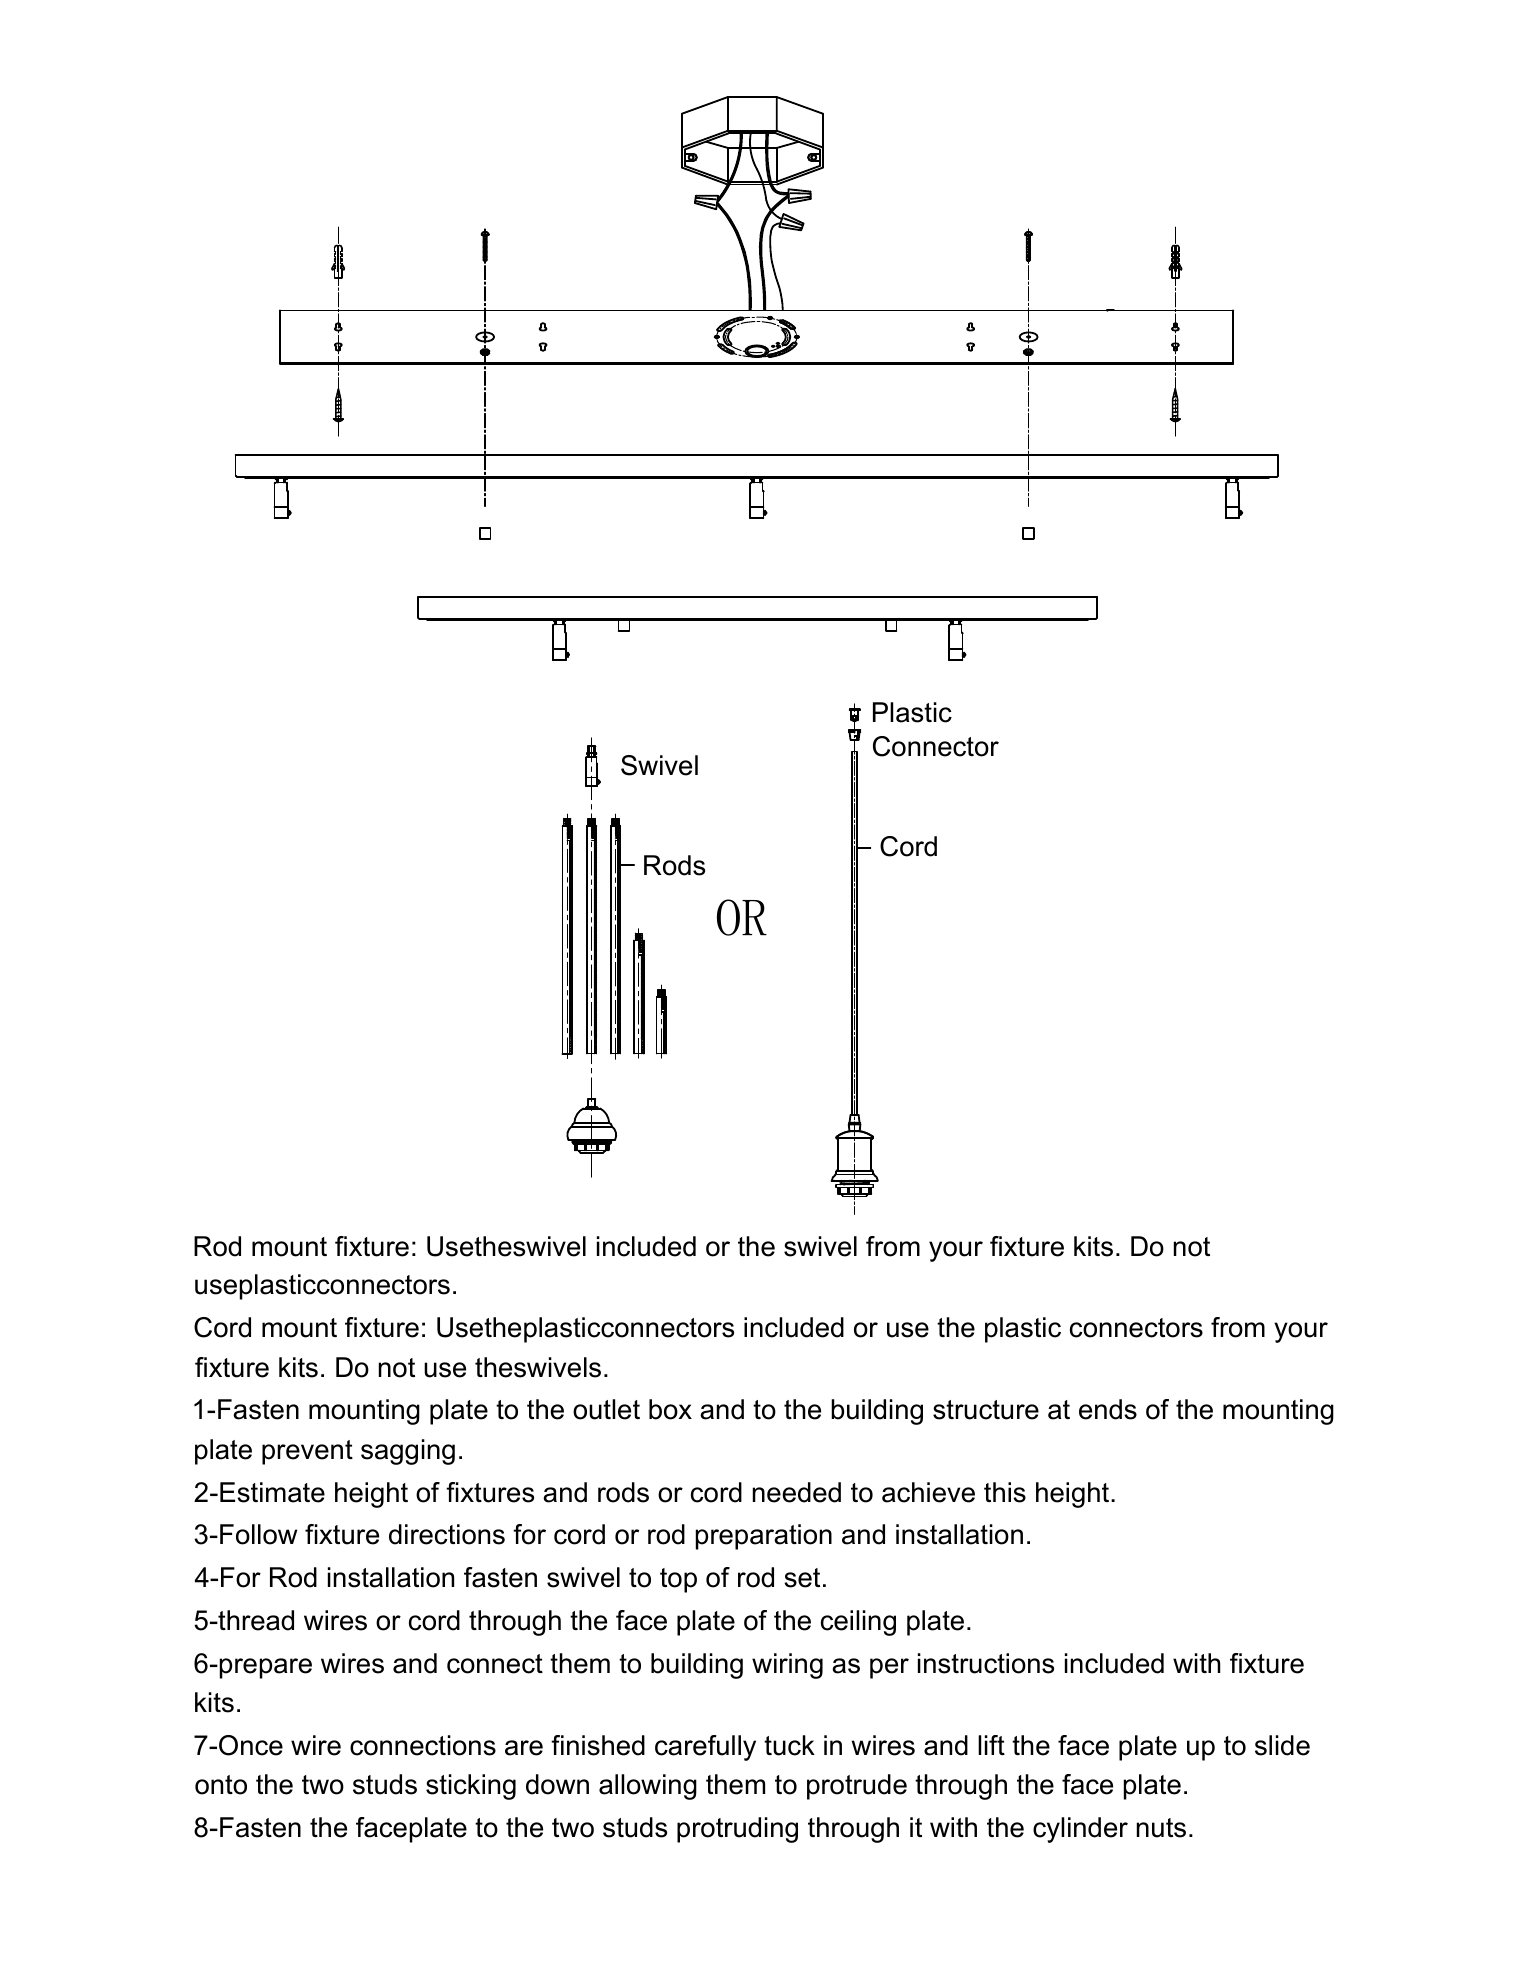  What do you see at coordinates (764, 1537) in the screenshot?
I see `preparation` at bounding box center [764, 1537].
